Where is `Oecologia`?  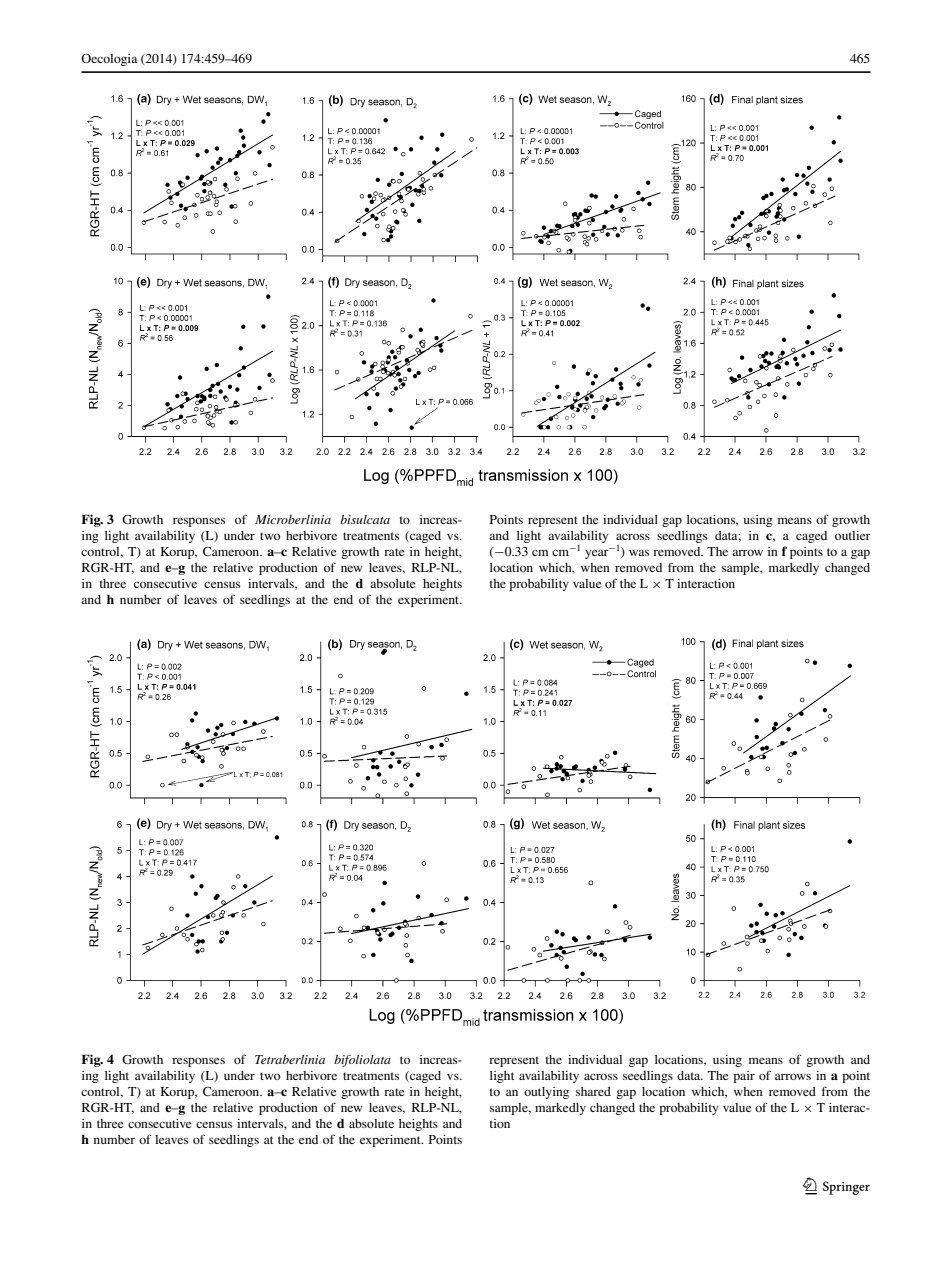
Oecologia is located at coordinates (109, 60).
